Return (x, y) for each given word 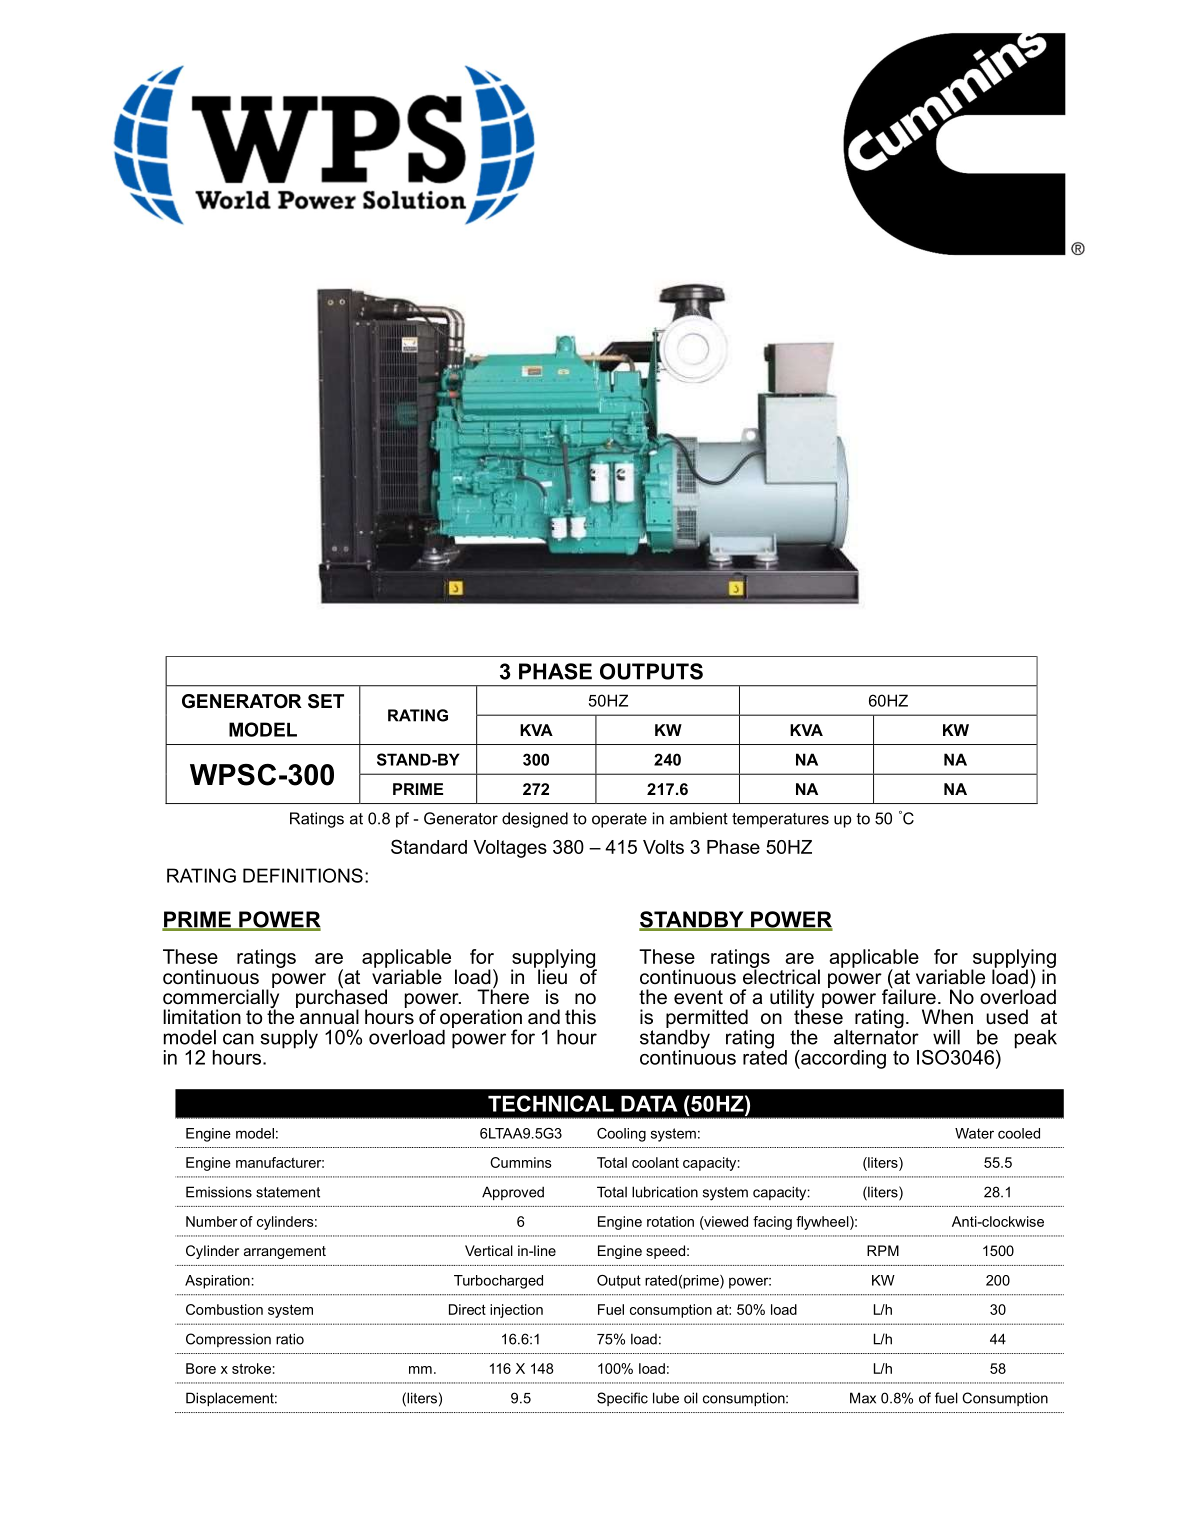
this (580, 1017)
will (946, 1037)
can (238, 1039)
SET (326, 701)
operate (619, 820)
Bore (201, 1368)
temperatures (780, 820)
